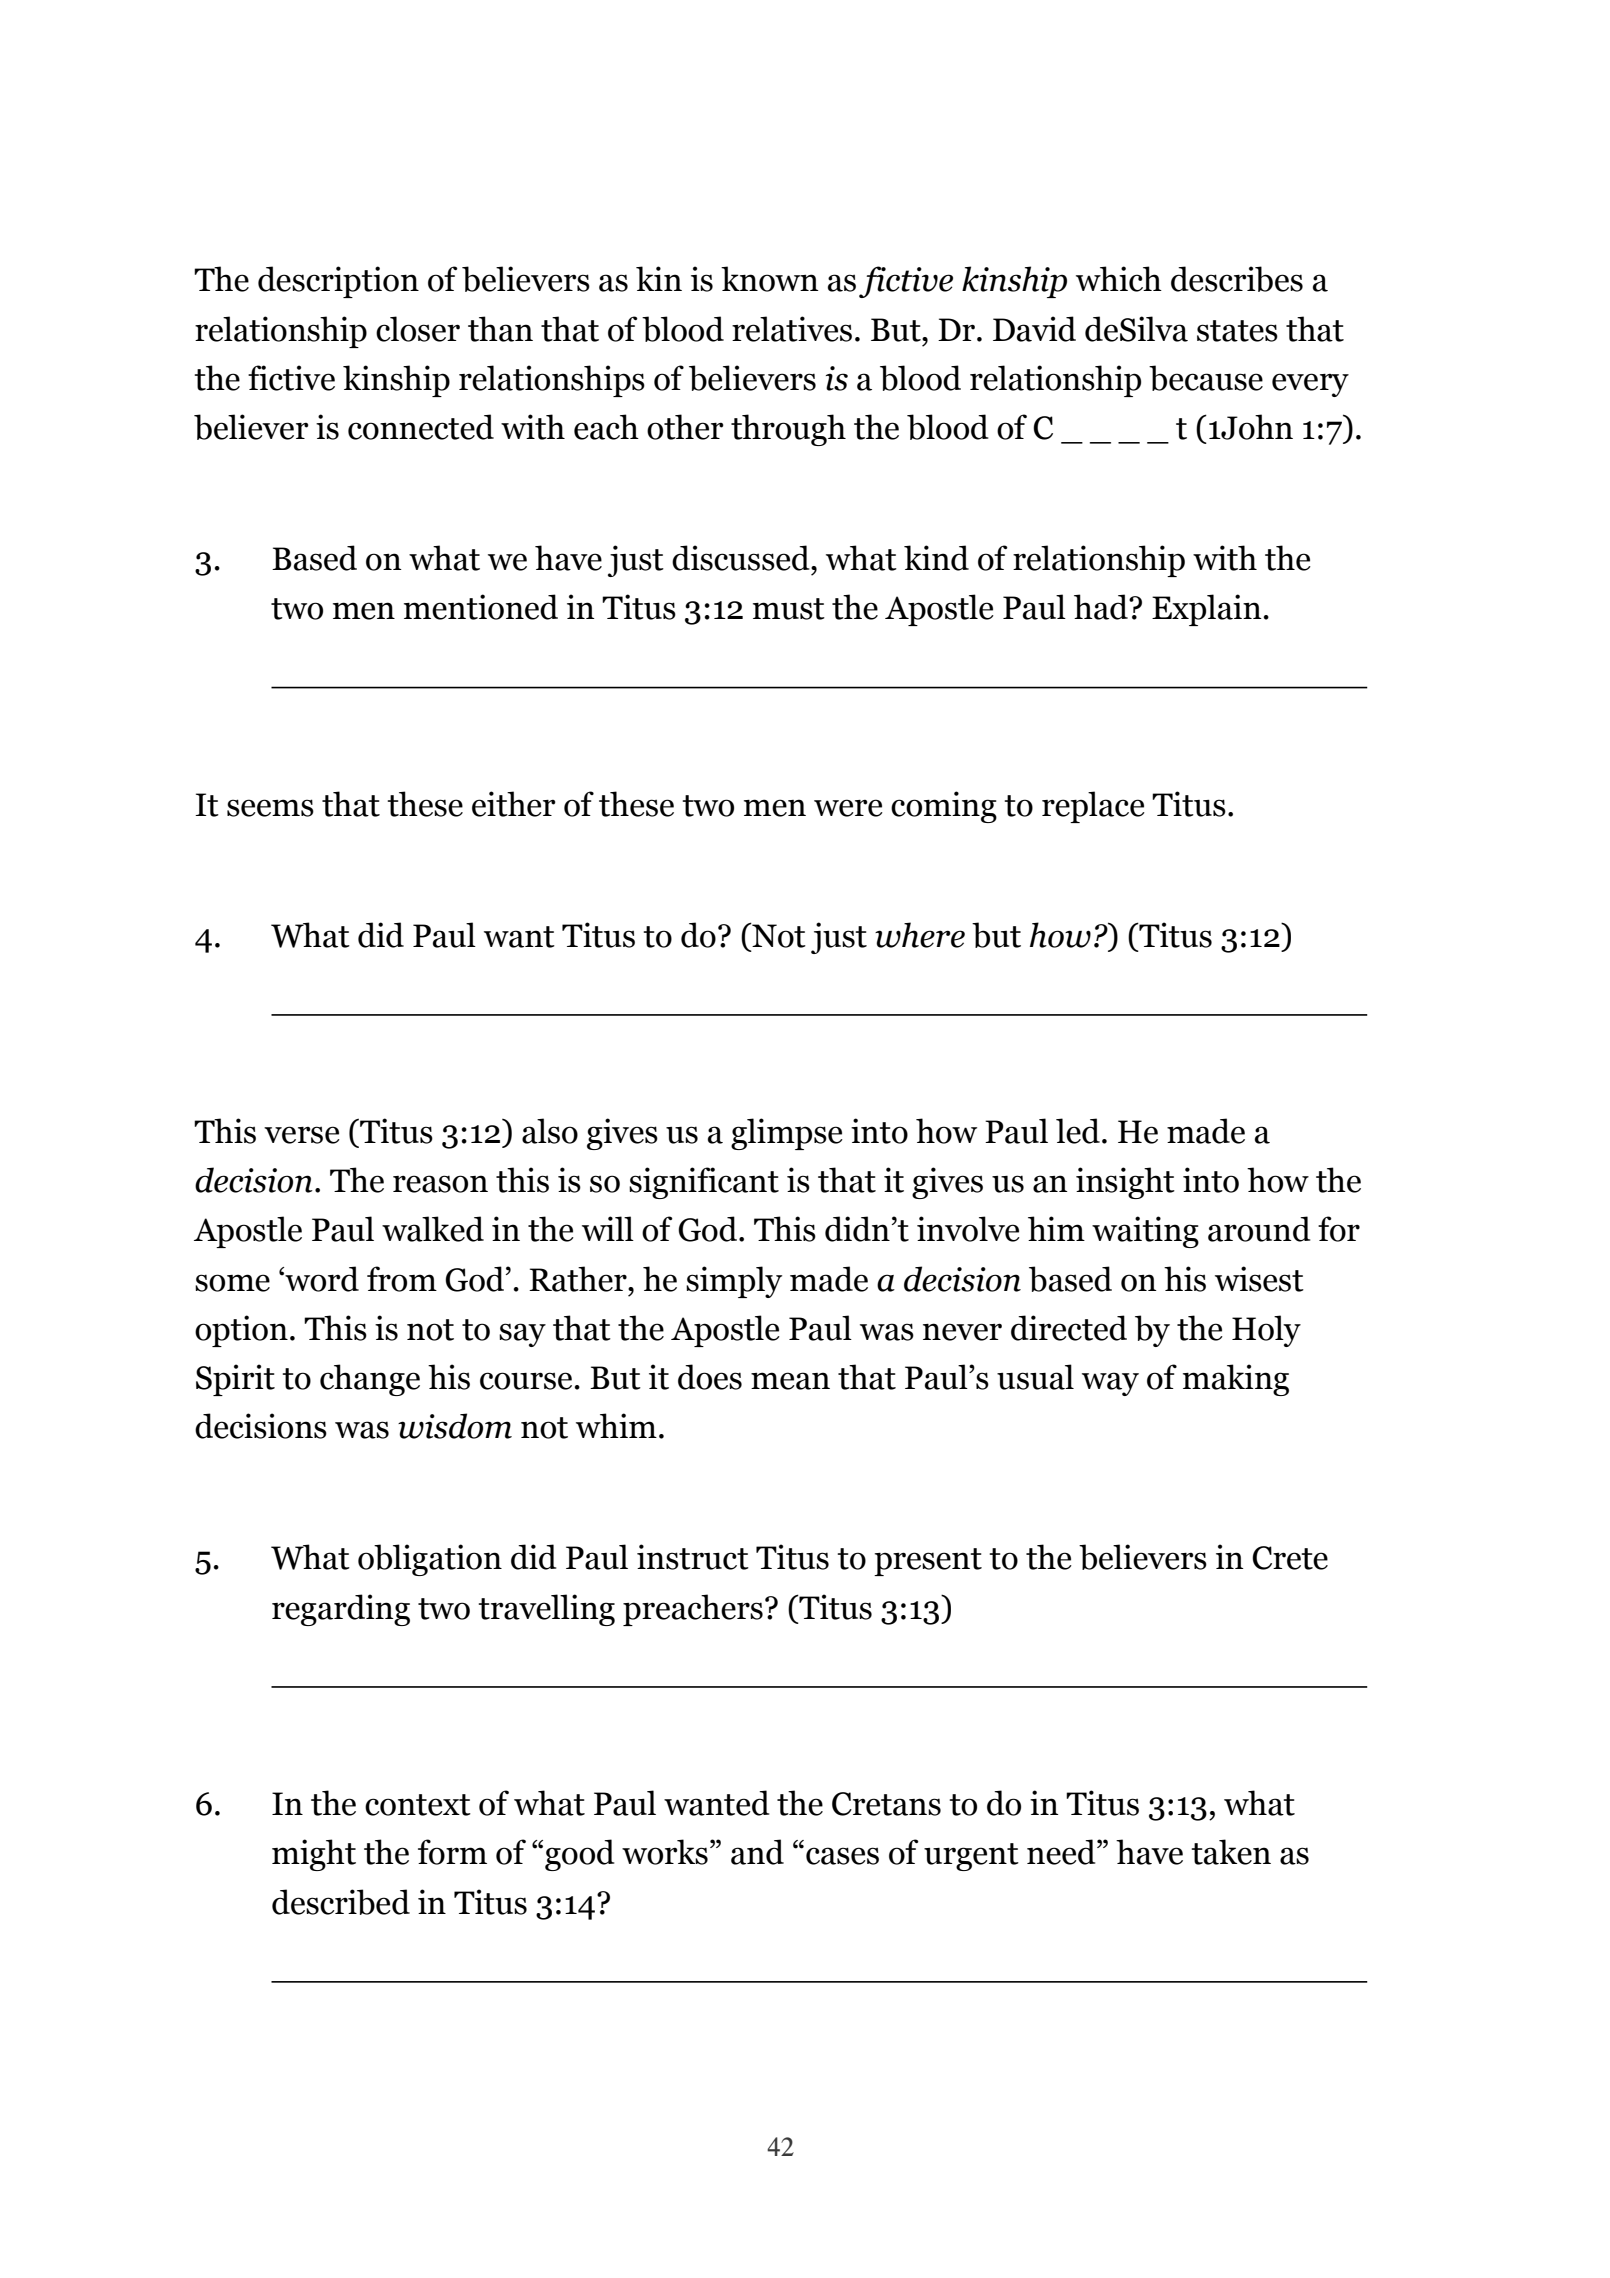 The width and height of the screenshot is (1610, 2278). What do you see at coordinates (1237, 331) in the screenshot?
I see `states` at bounding box center [1237, 331].
